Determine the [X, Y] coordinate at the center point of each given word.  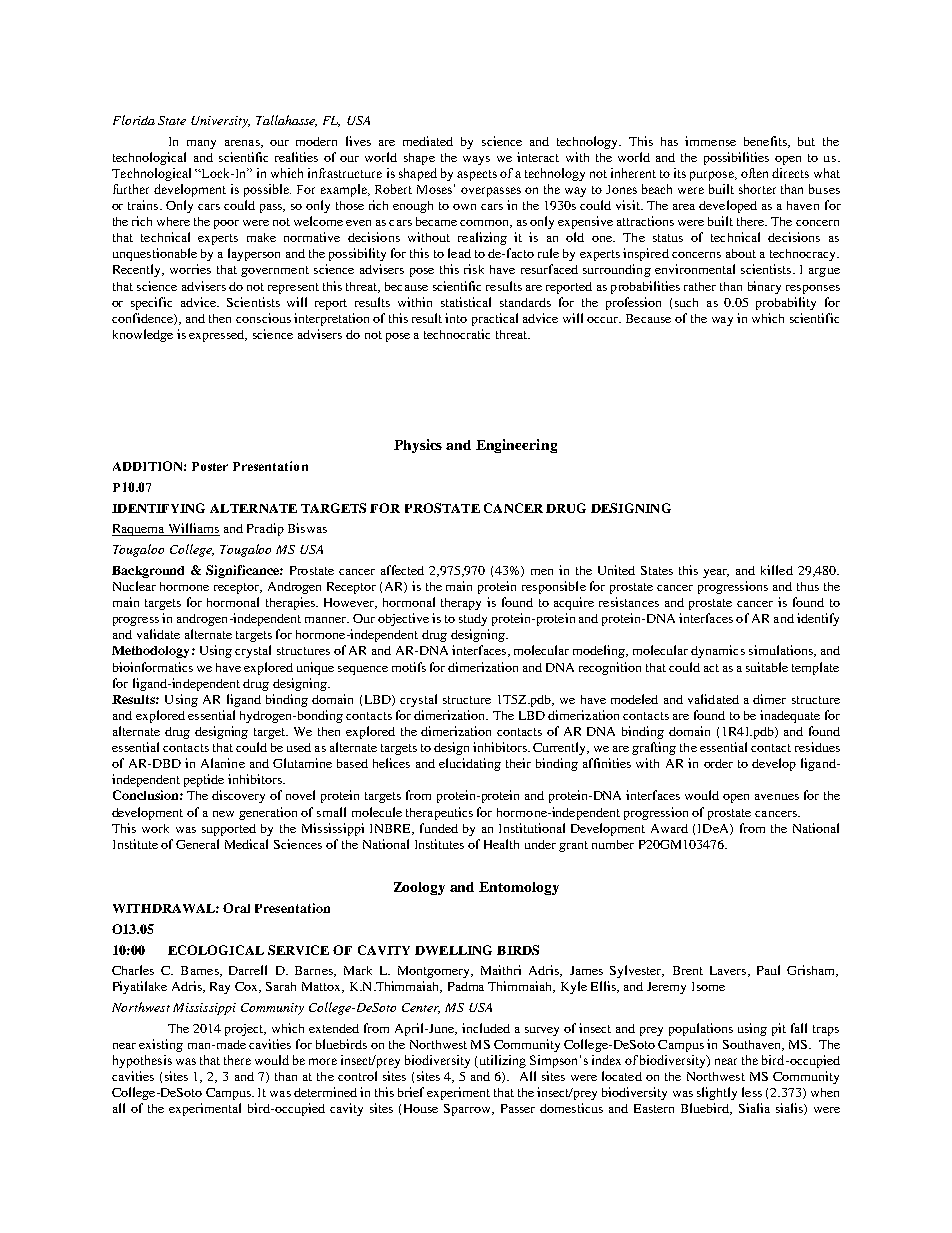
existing [161, 1045]
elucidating [470, 764]
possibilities [736, 158]
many [201, 144]
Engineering [516, 446]
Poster [210, 466]
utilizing [501, 1061]
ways [476, 160]
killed [777, 570]
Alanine [223, 763]
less [752, 1092]
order [718, 763]
